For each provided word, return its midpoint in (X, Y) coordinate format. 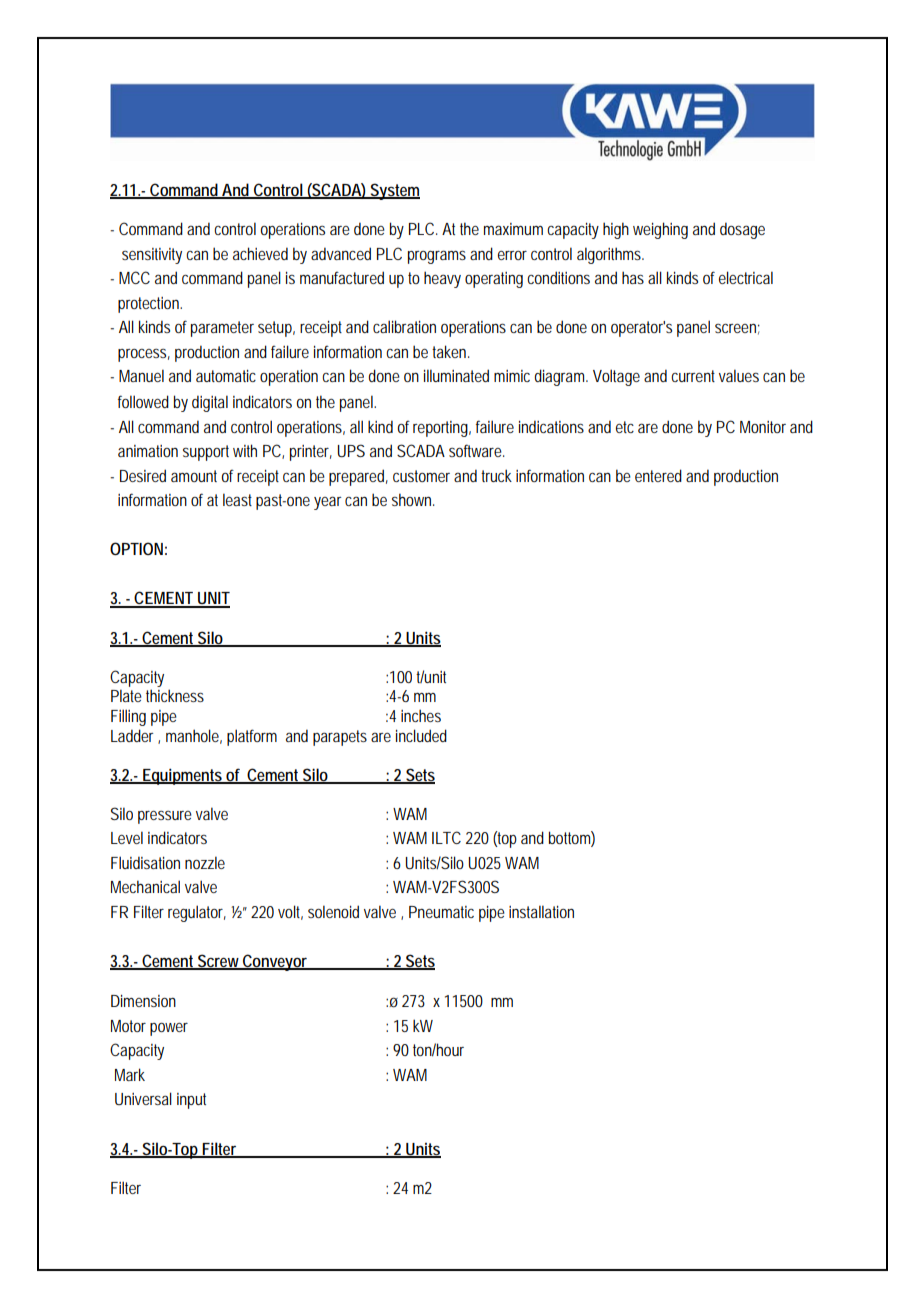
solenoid (333, 911)
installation (541, 911)
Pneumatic (441, 912)
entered (658, 475)
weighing (660, 230)
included (421, 735)
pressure (165, 817)
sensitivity (152, 256)
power (169, 1029)
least (237, 499)
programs (437, 257)
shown (413, 499)
